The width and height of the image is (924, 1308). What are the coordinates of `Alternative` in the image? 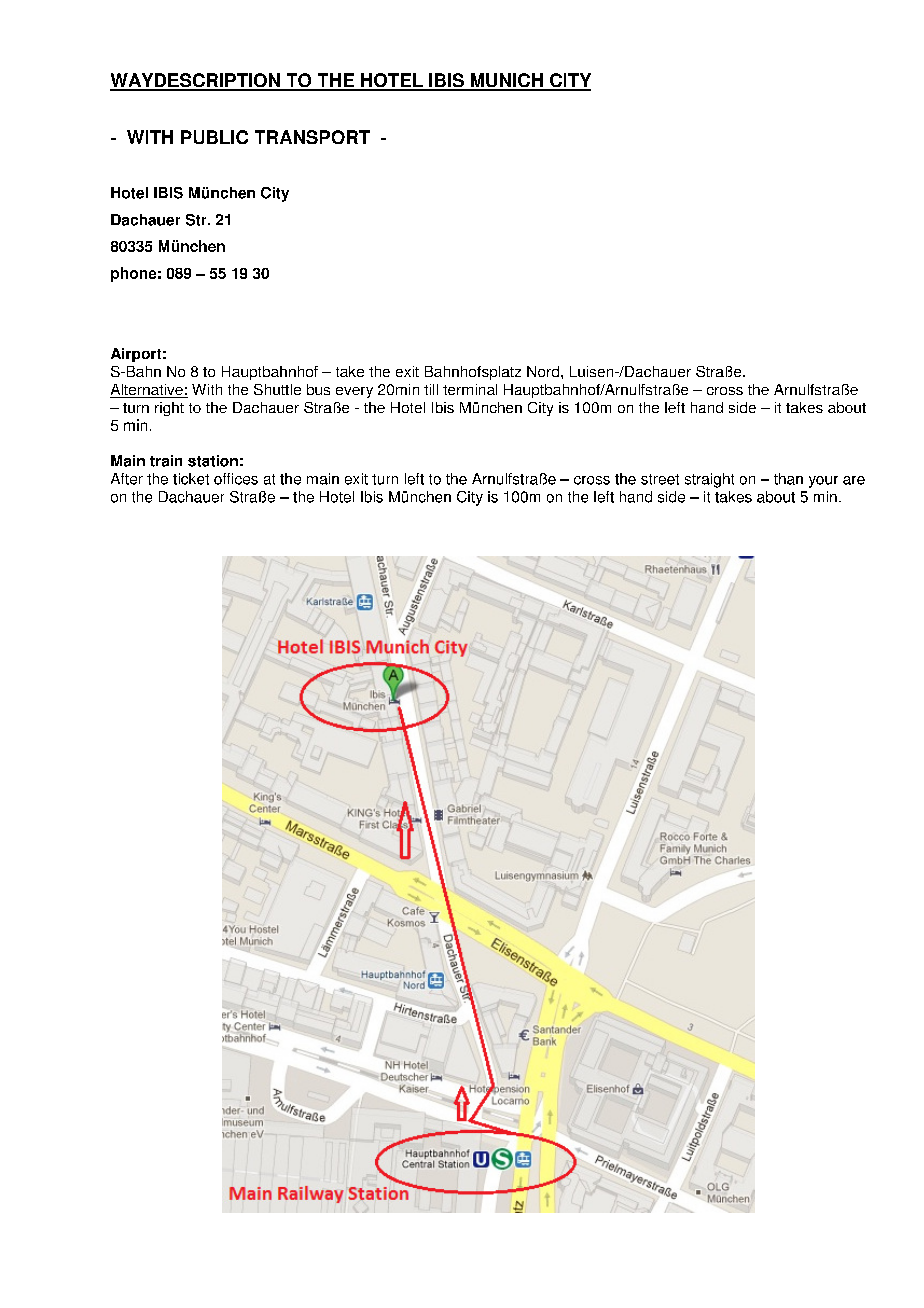 It's located at (147, 391).
